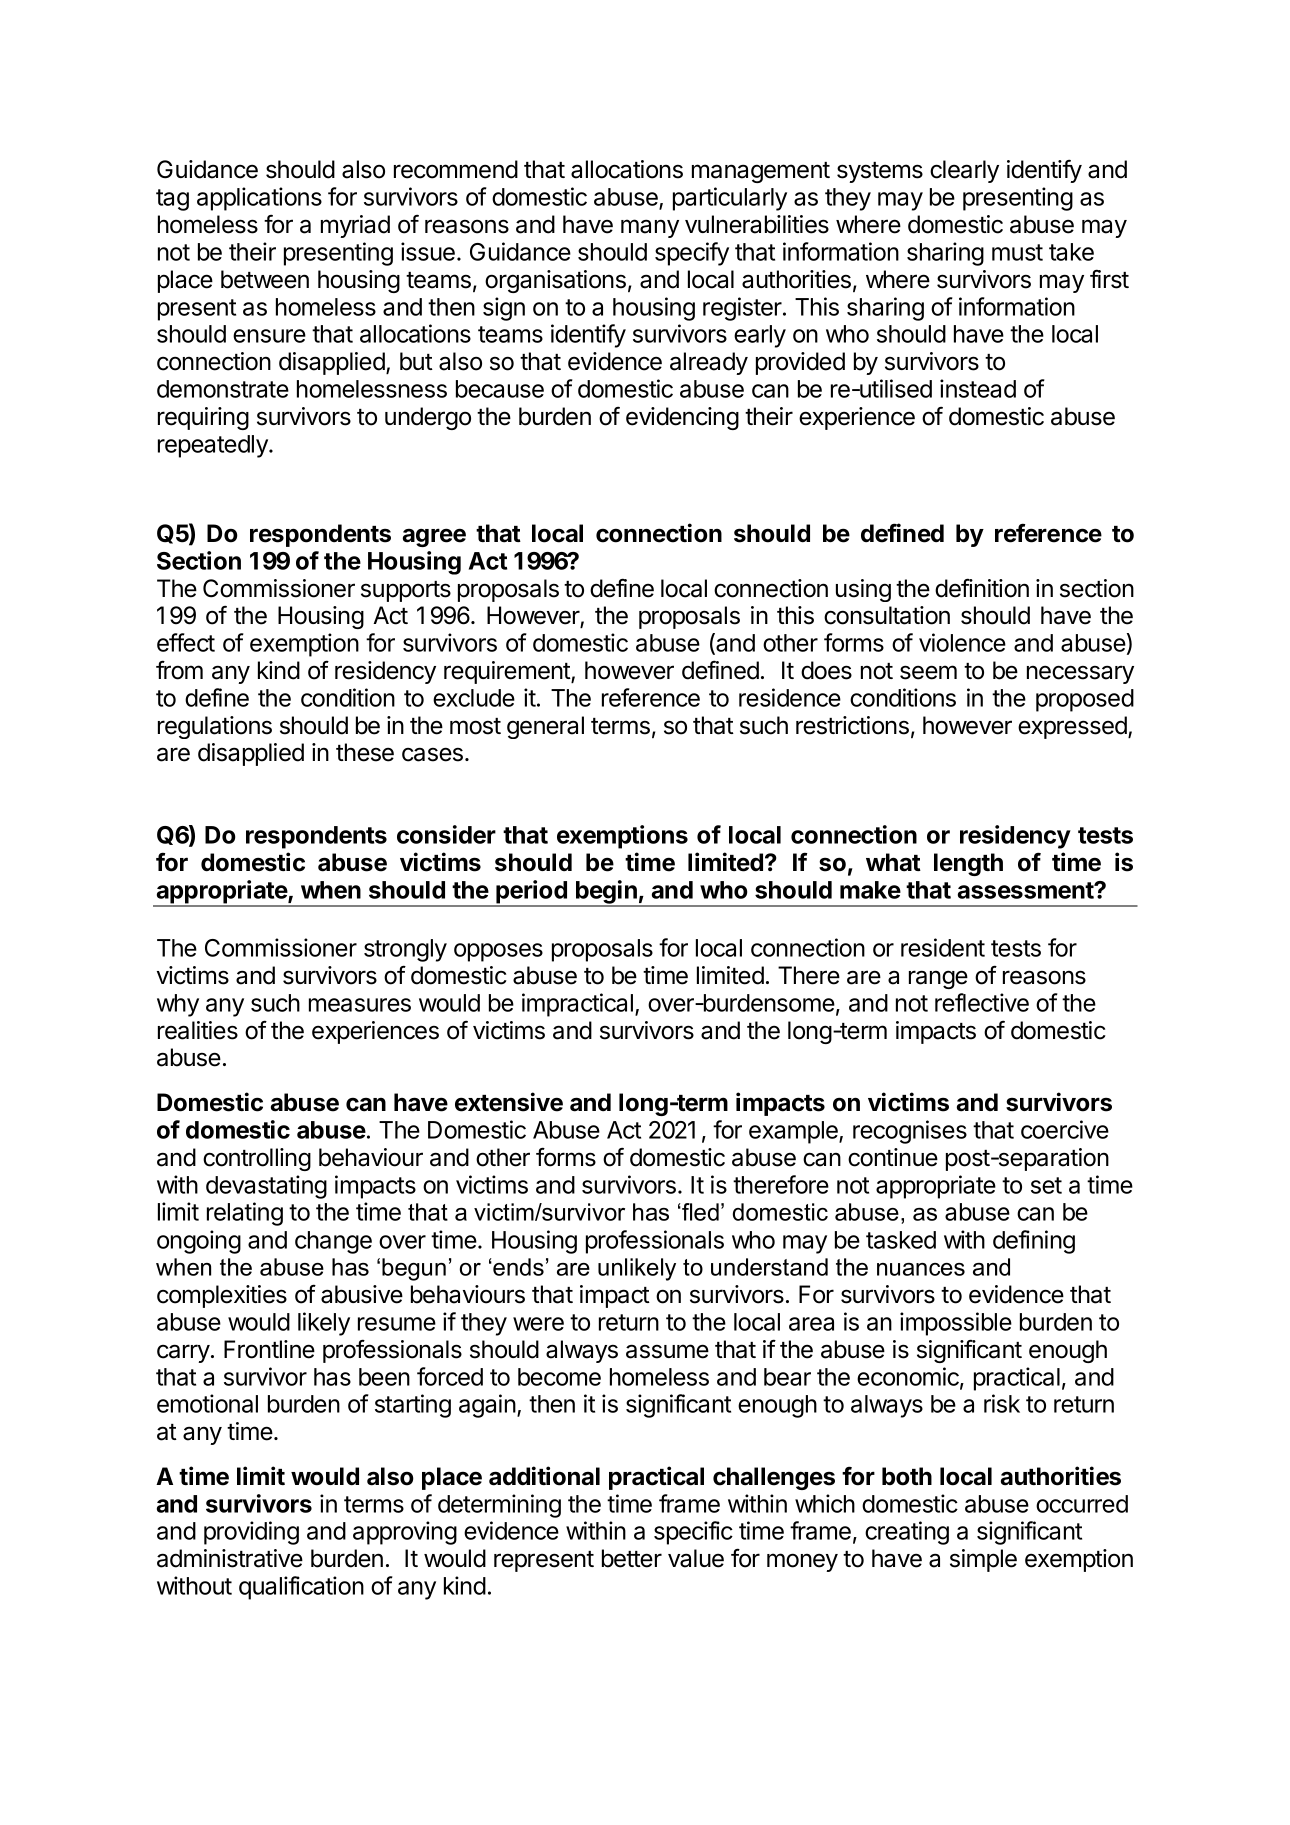 This screenshot has height=1825, width=1290. I want to click on providing, so click(251, 1533).
